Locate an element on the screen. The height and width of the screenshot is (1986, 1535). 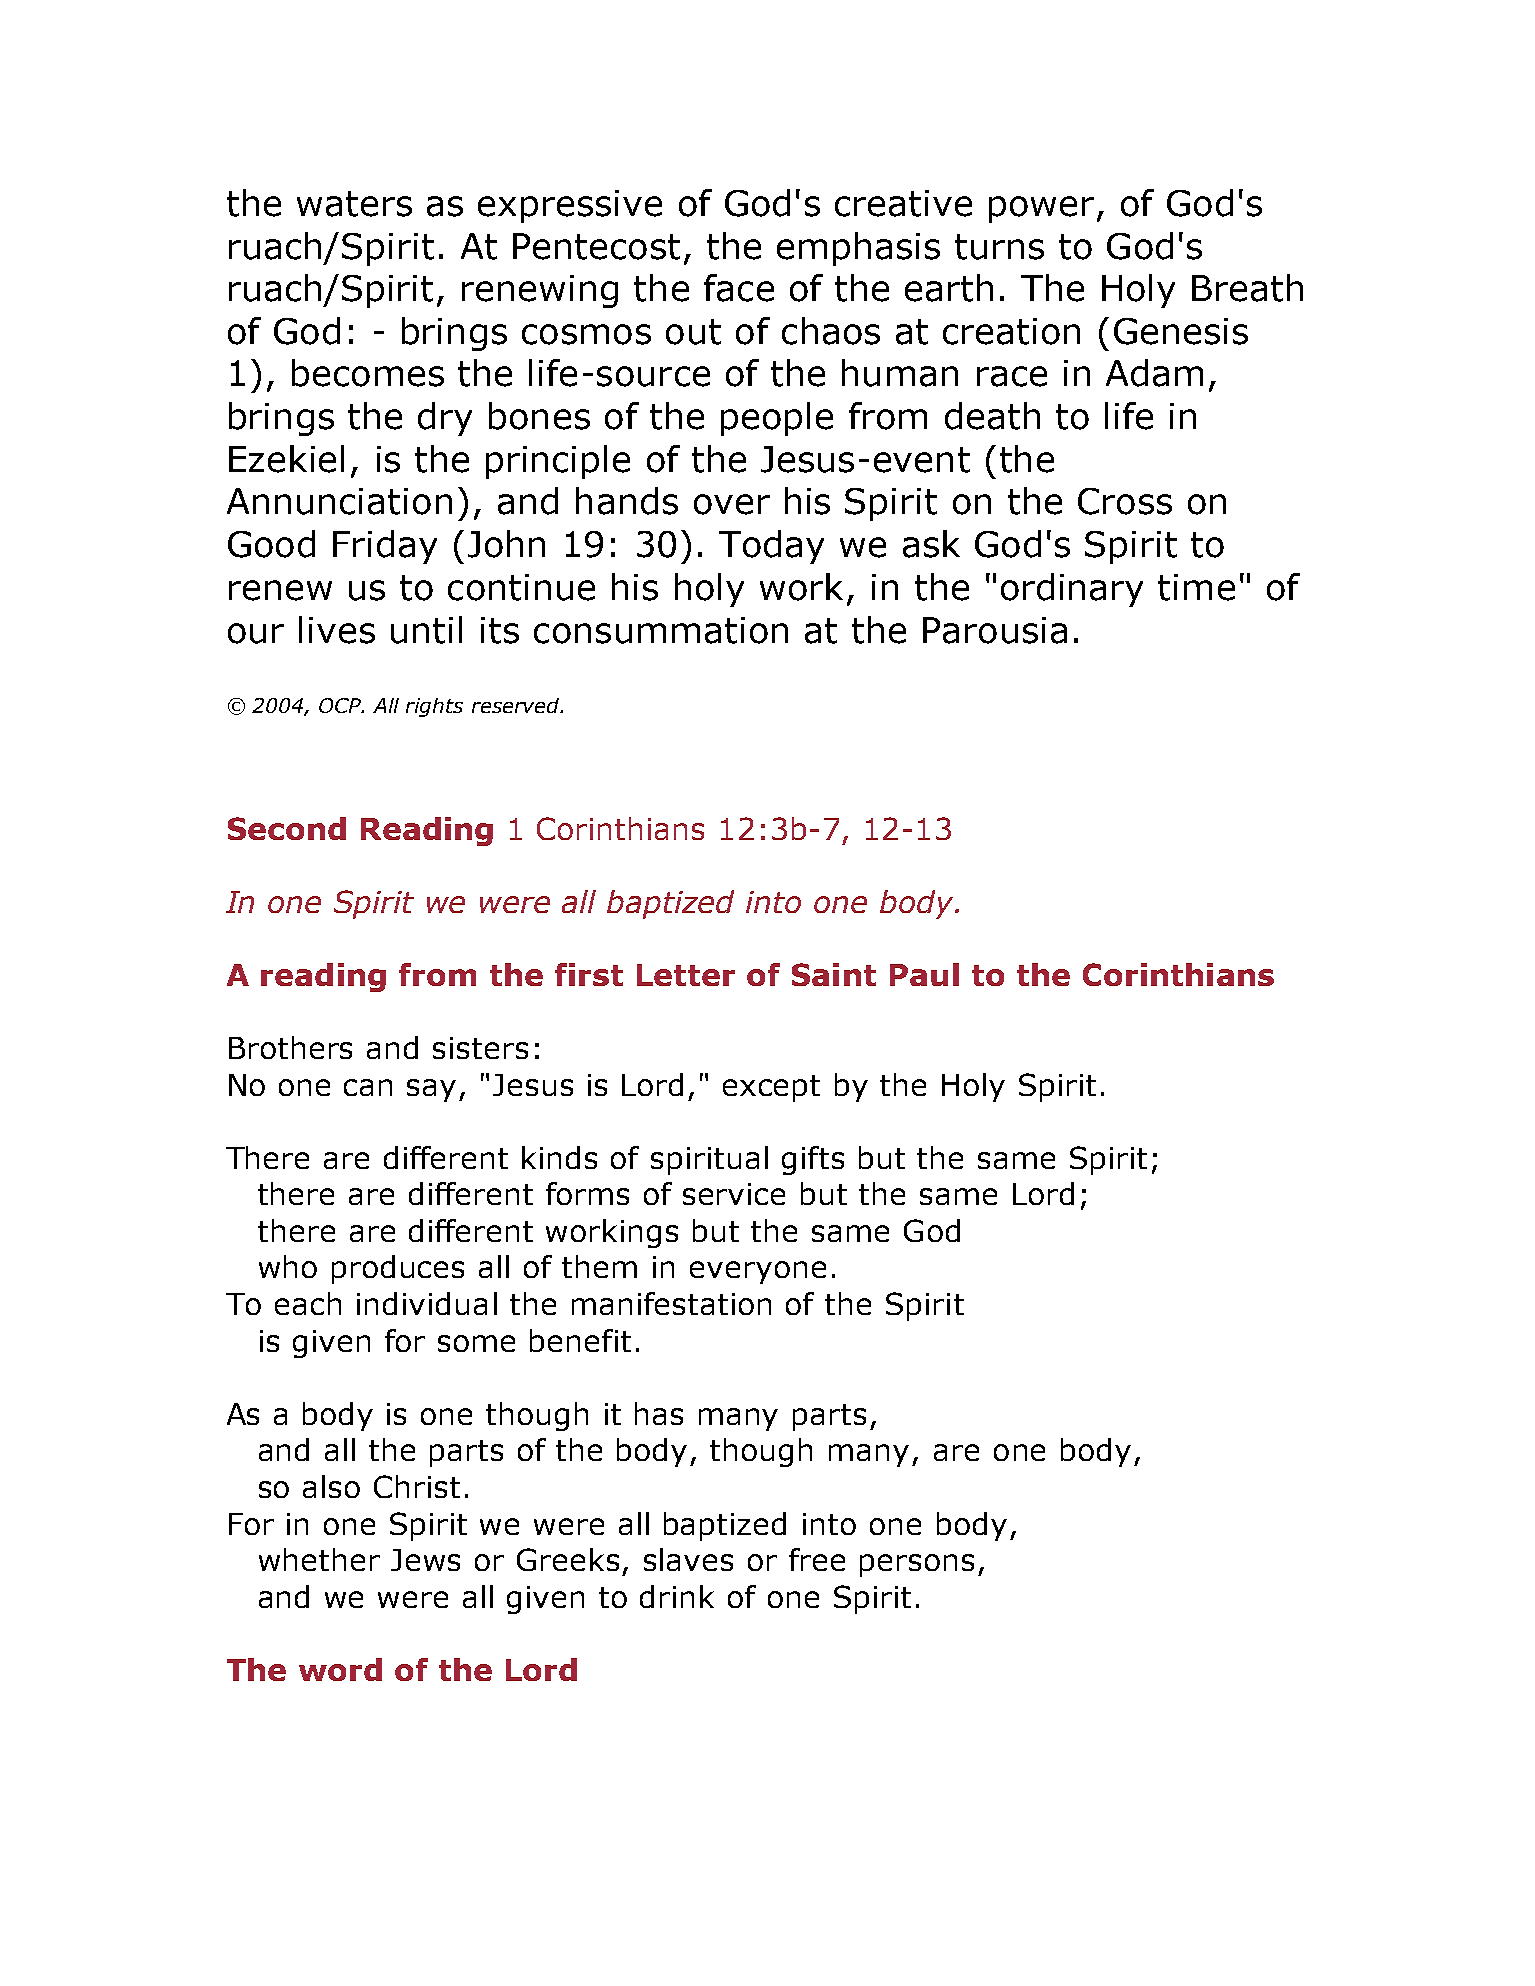
Letter is located at coordinates (686, 975).
